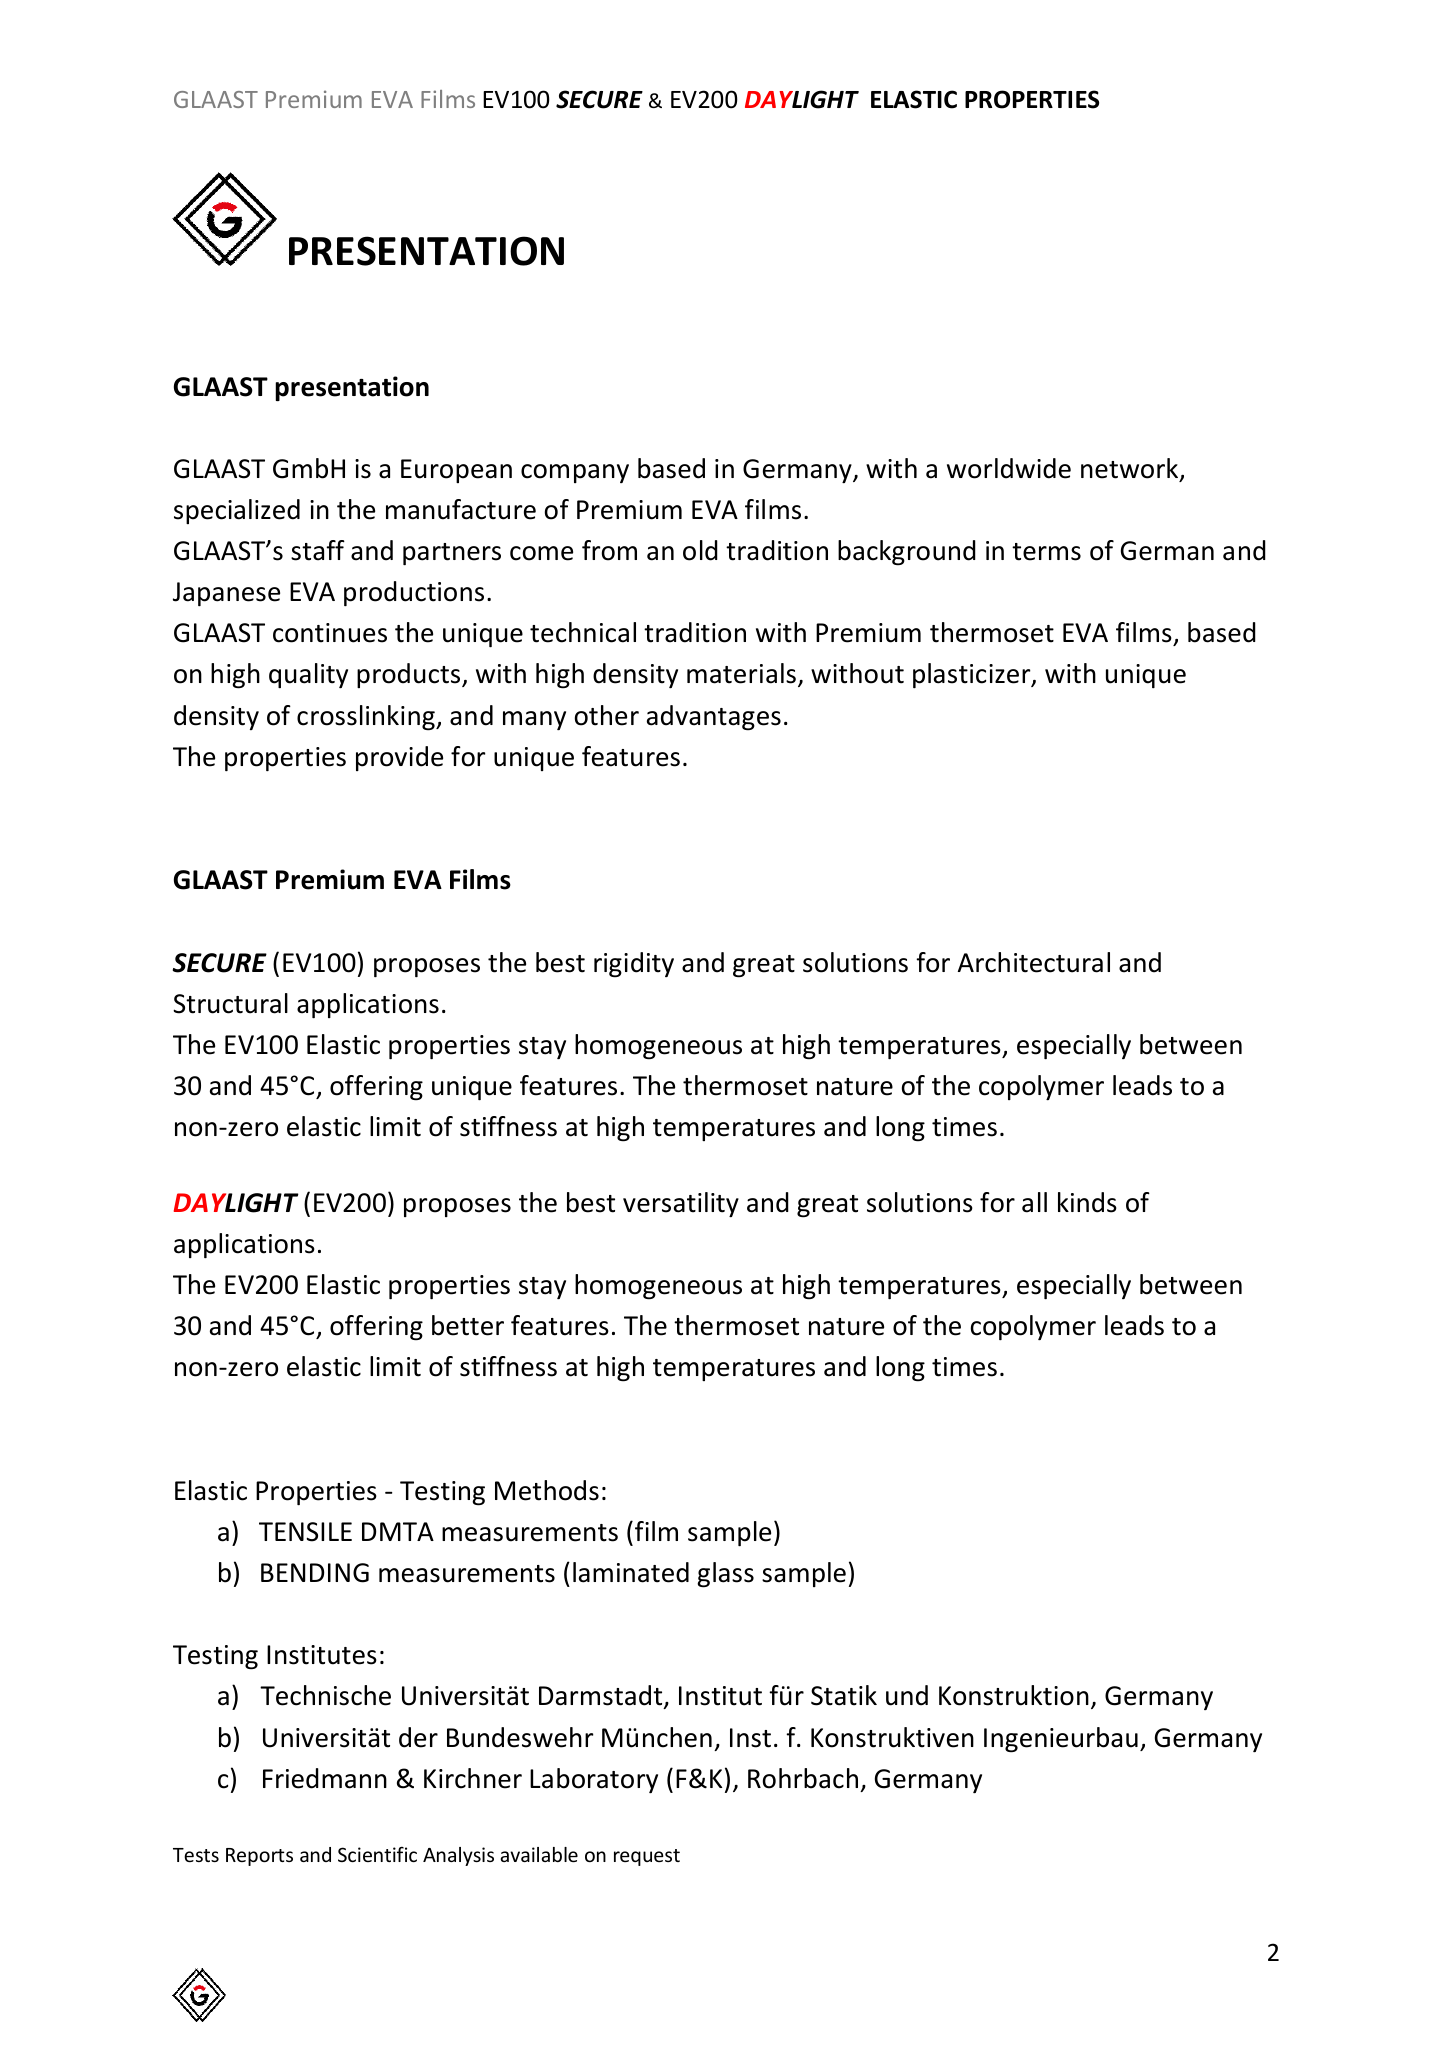 The image size is (1453, 2056). Describe the element at coordinates (594, 1780) in the document. I see `Laboratory` at that location.
